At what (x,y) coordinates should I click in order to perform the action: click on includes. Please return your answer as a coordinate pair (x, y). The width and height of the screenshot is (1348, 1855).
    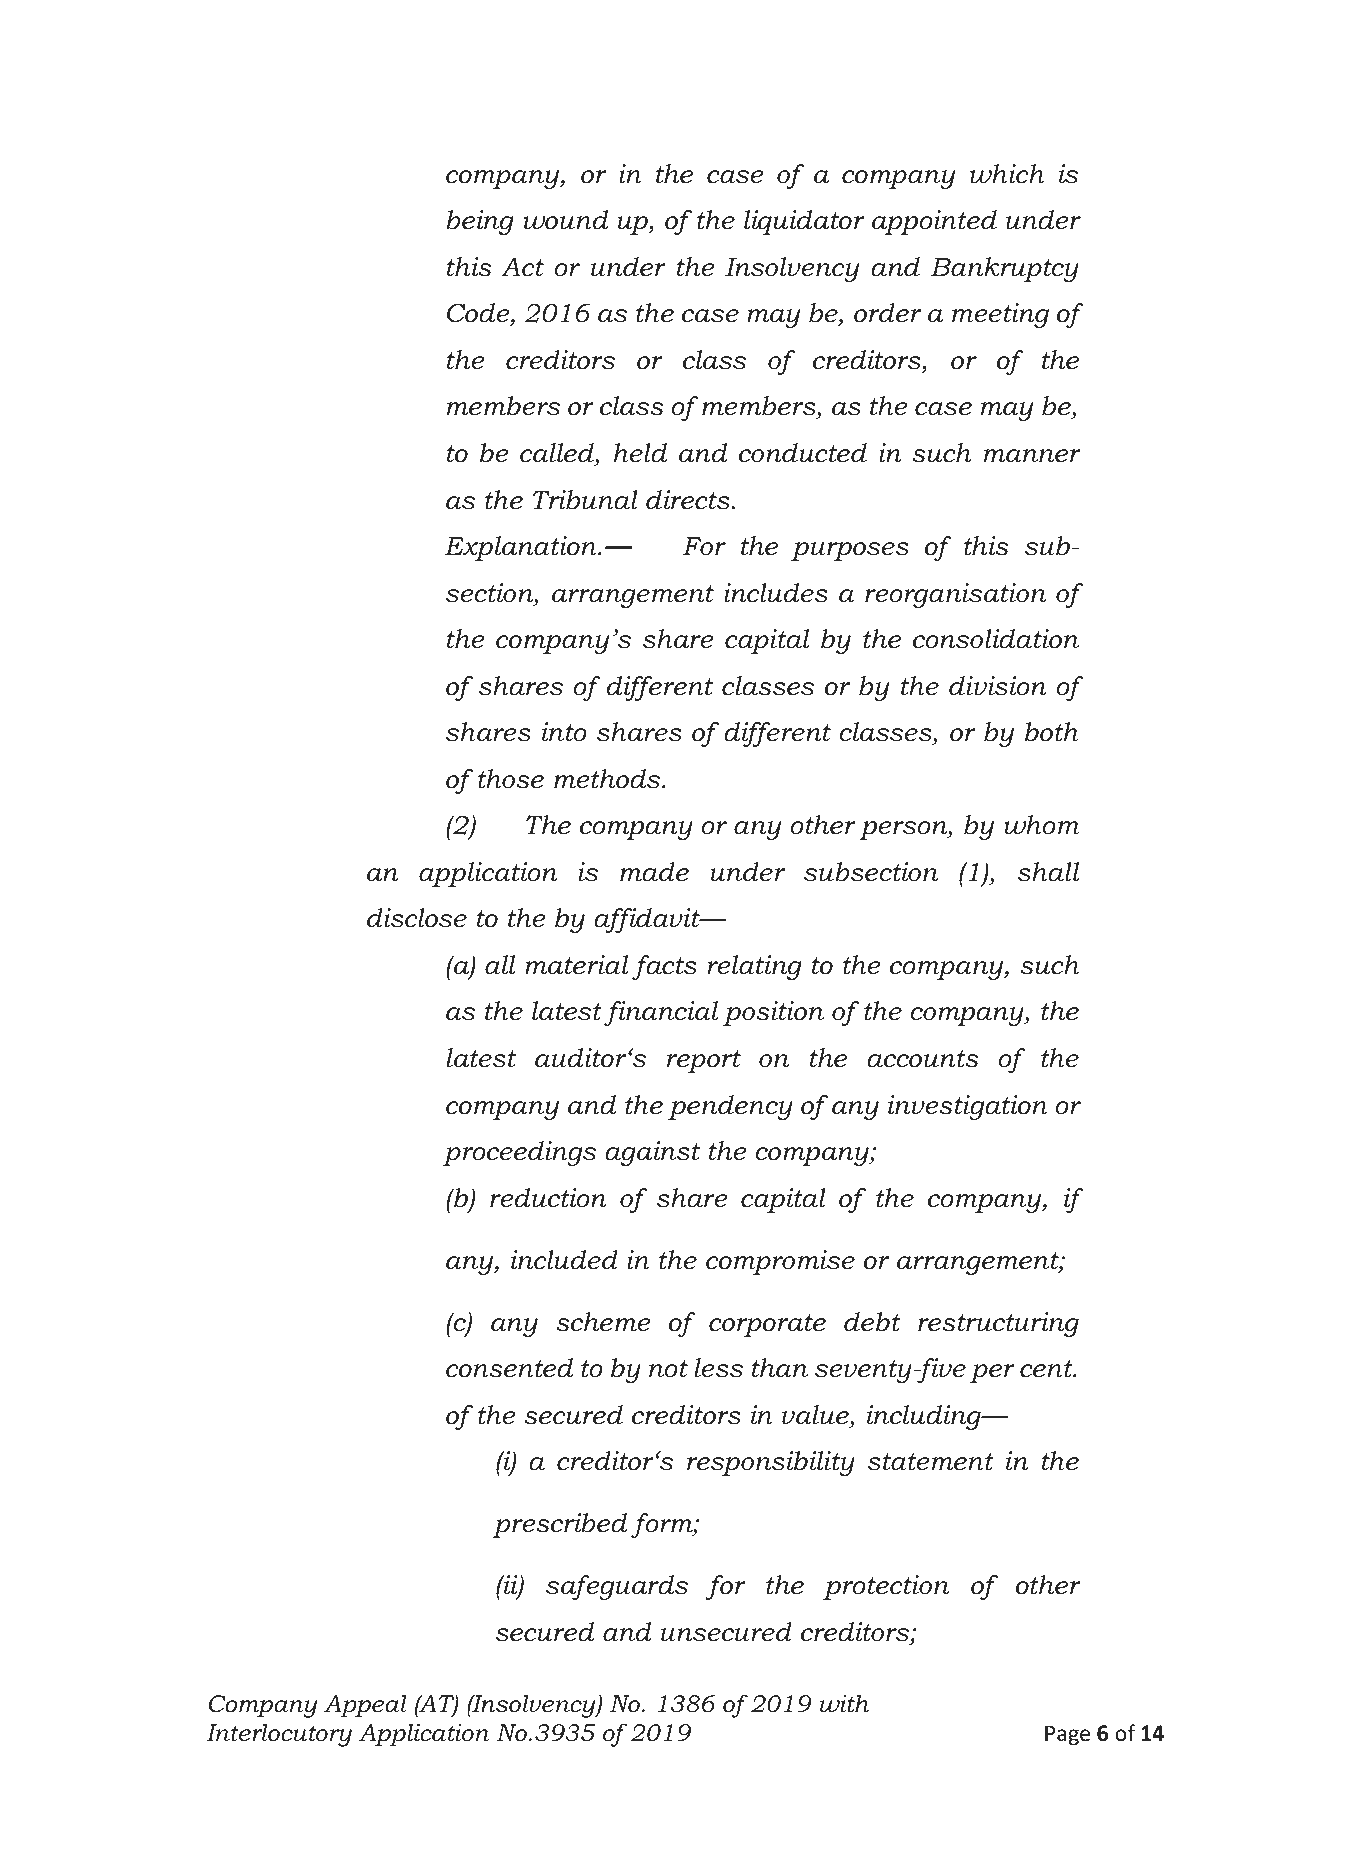
    Looking at the image, I should click on (776, 593).
